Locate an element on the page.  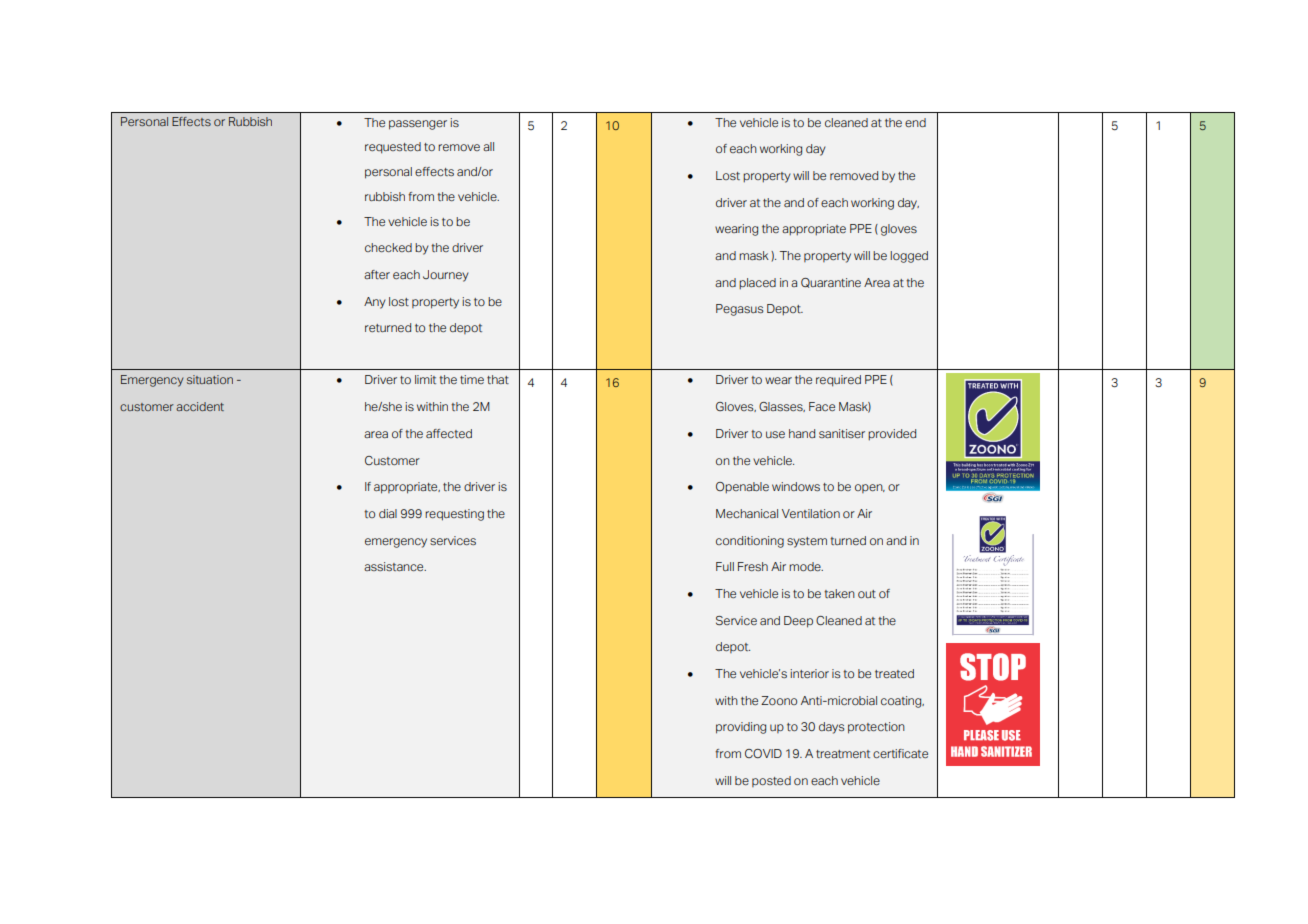
end is located at coordinates (915, 122).
